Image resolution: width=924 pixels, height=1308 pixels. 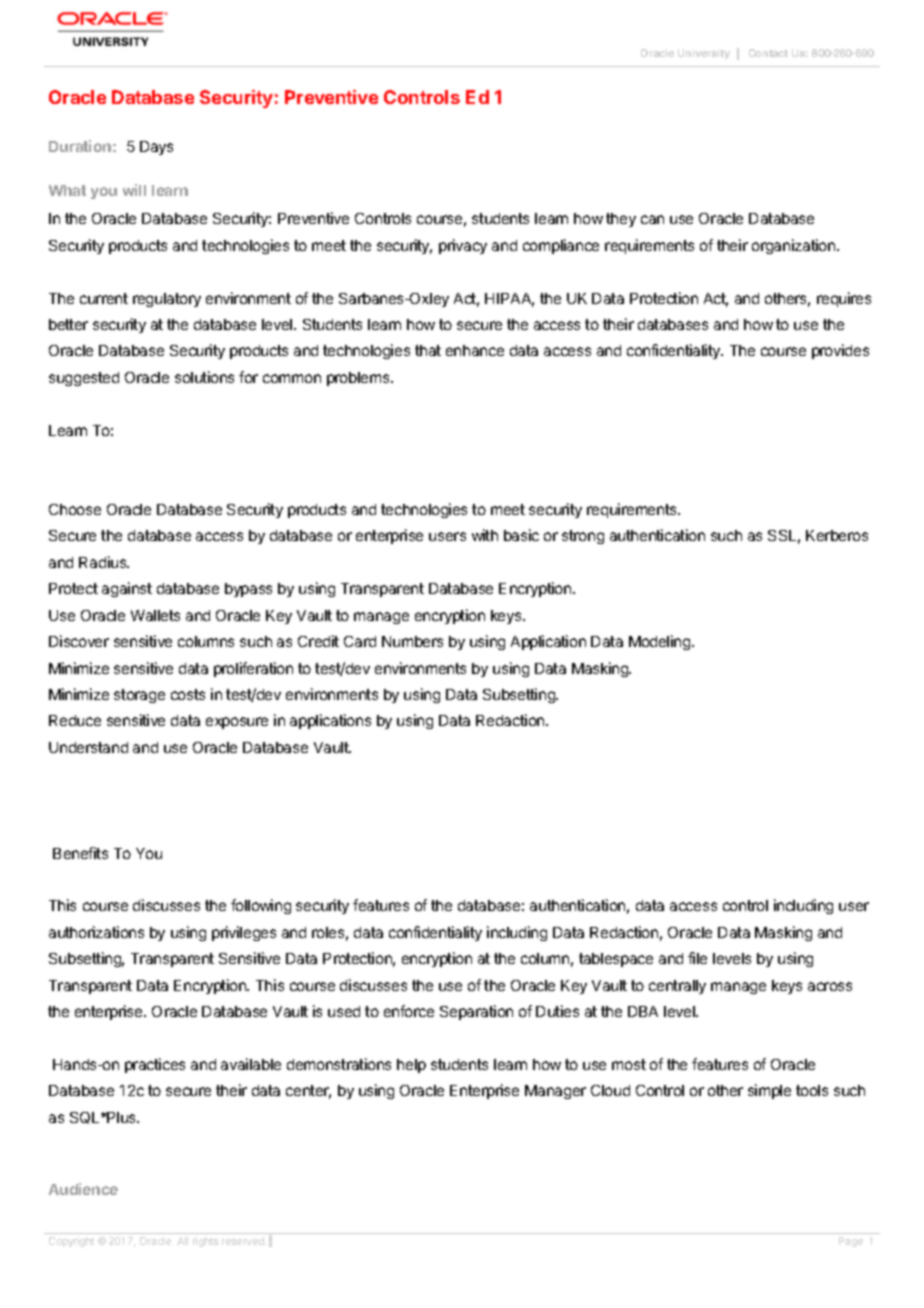 What do you see at coordinates (463, 246) in the page?
I see `privacy` at bounding box center [463, 246].
